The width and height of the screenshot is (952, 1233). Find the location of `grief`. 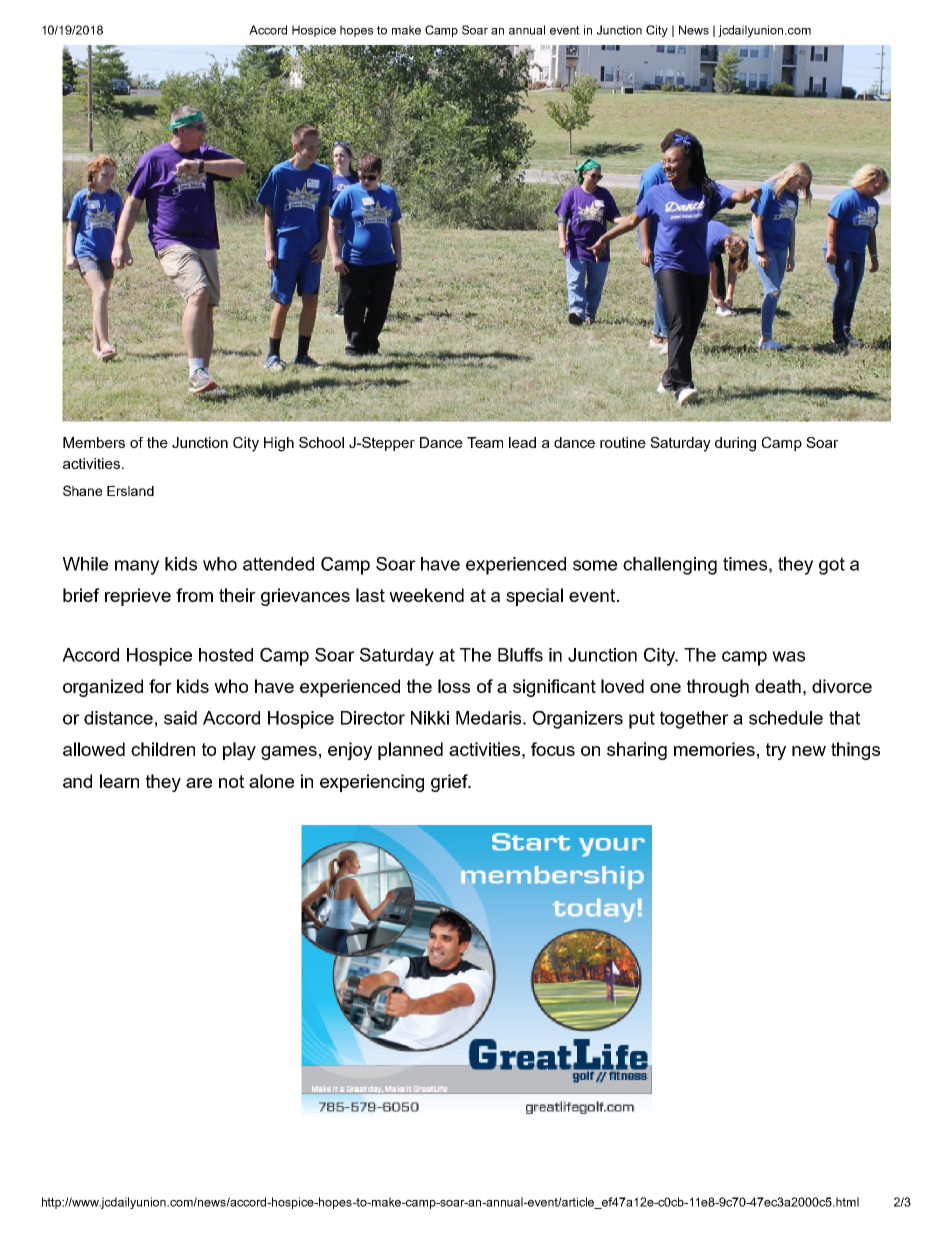

grief is located at coordinates (450, 783).
